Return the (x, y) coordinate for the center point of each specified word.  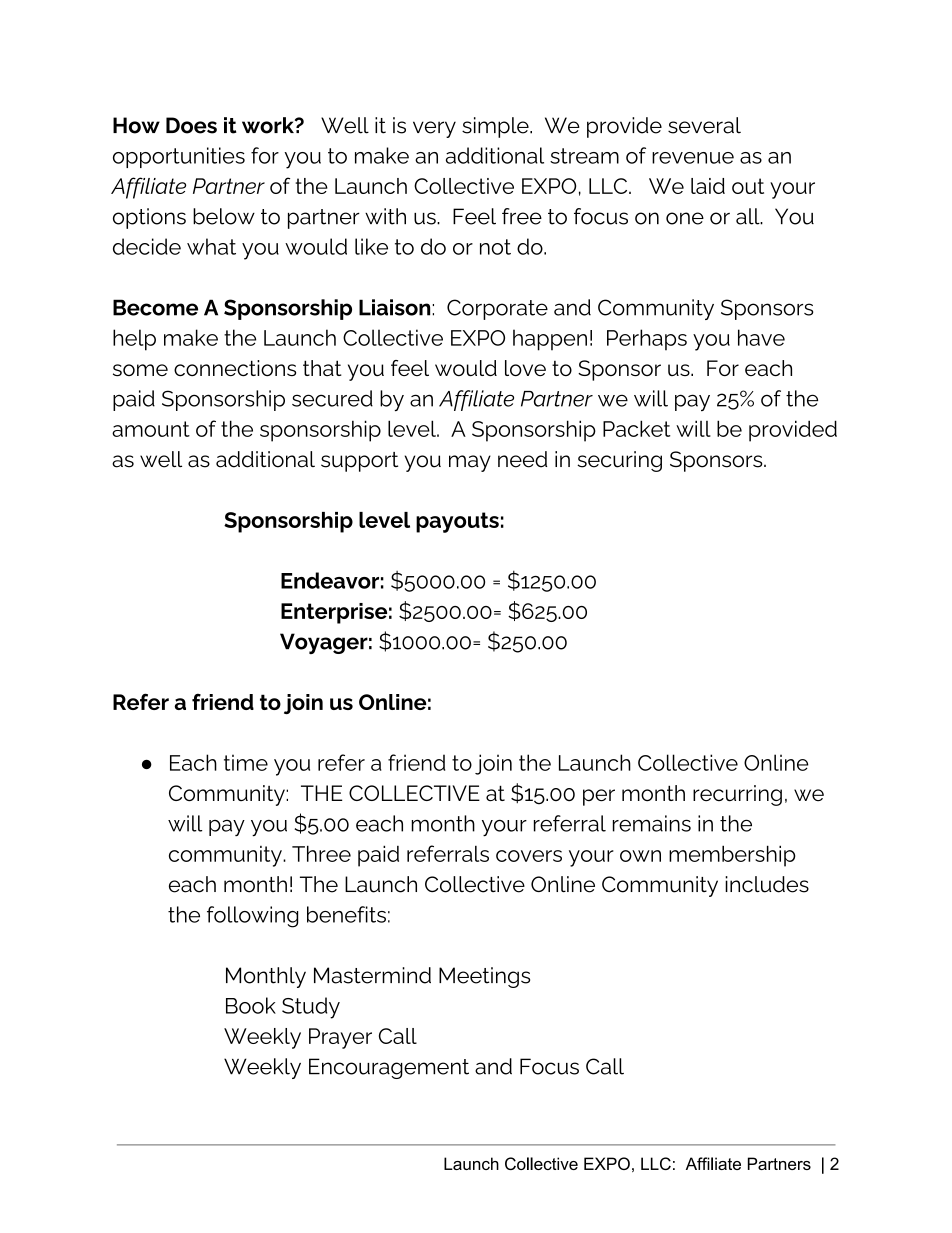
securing (619, 461)
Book (251, 1005)
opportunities (179, 157)
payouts (457, 522)
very (434, 129)
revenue (693, 158)
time (246, 762)
